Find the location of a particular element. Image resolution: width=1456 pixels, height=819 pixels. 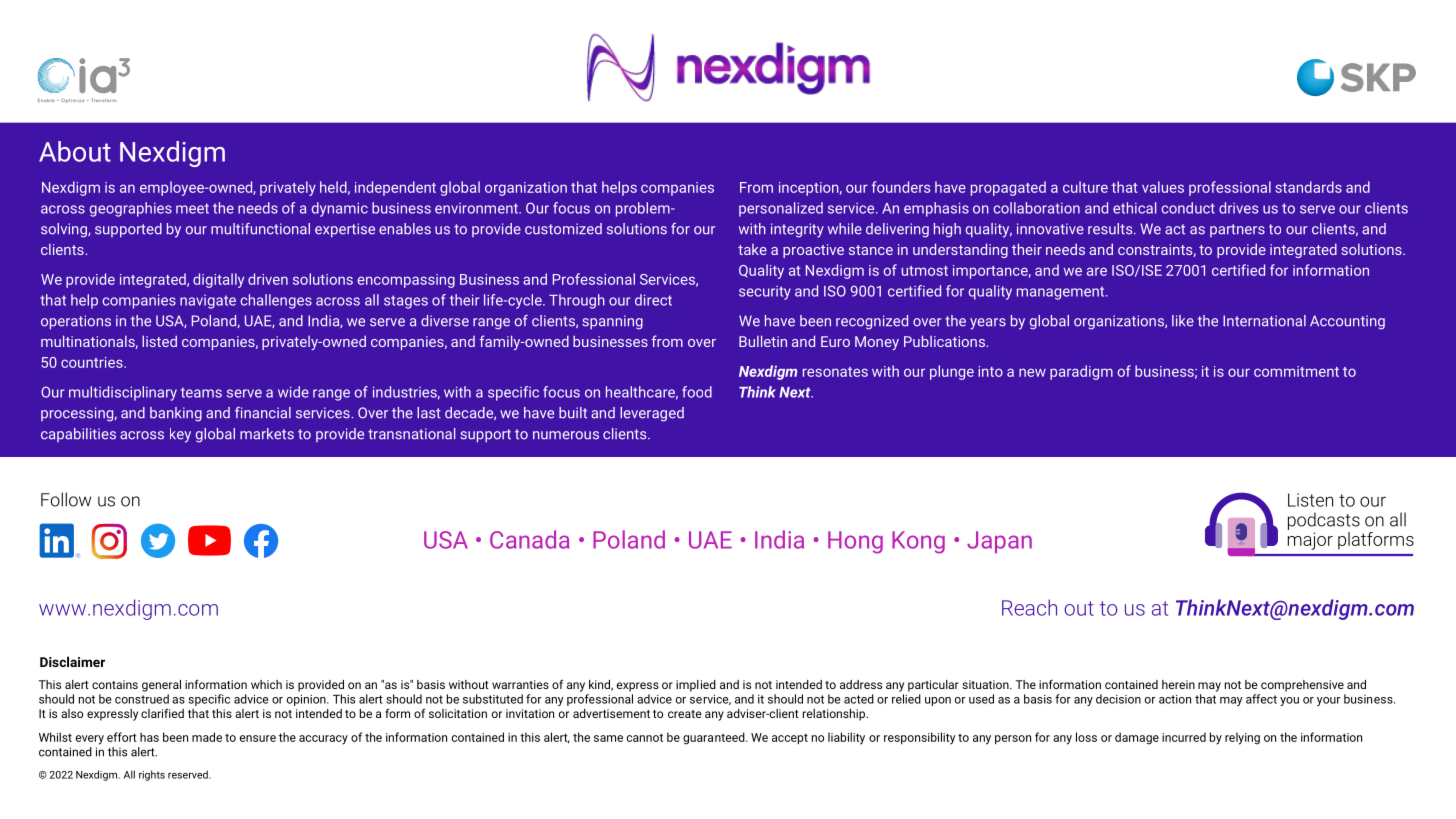

incurred is located at coordinates (1184, 737).
